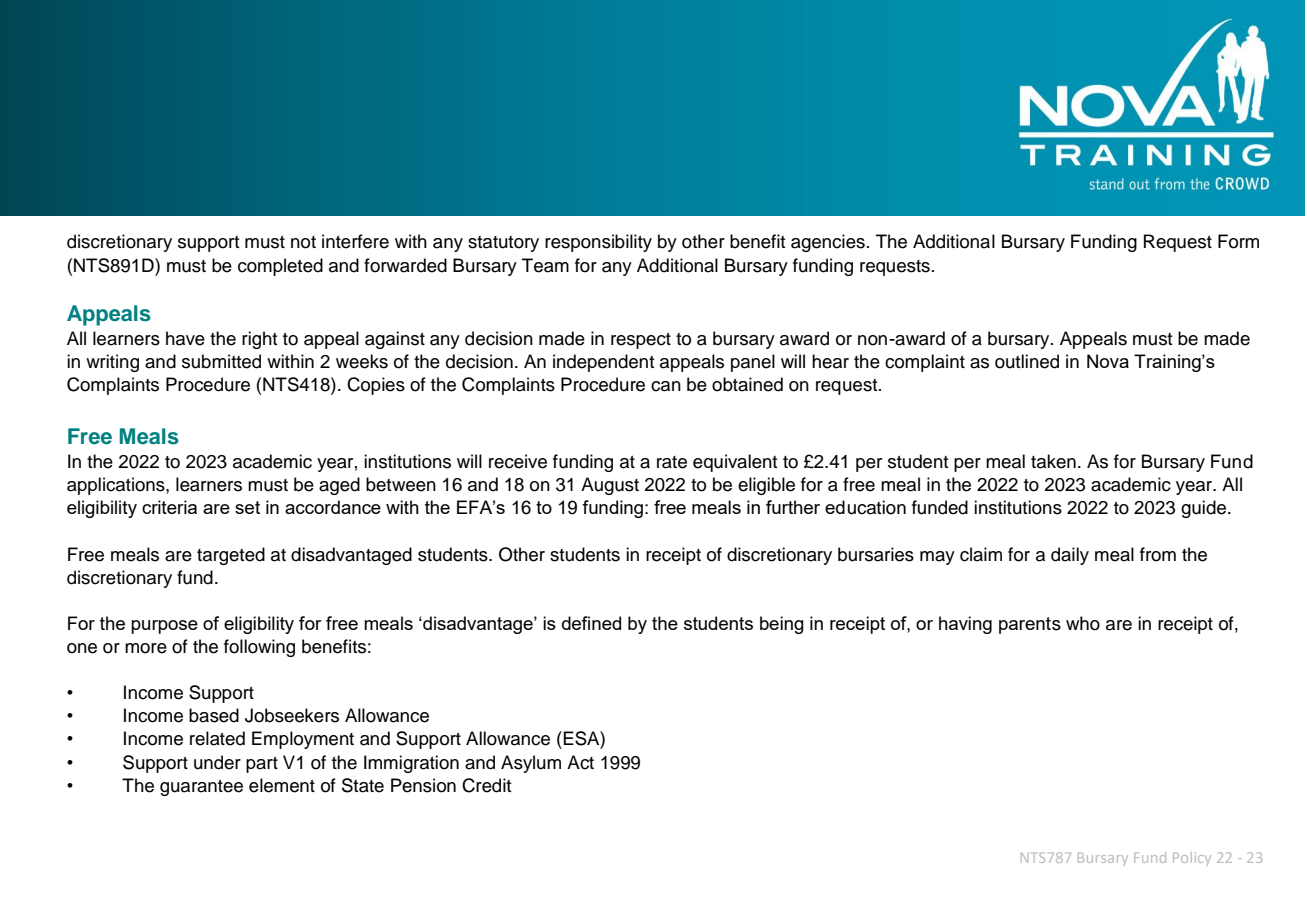 The height and width of the screenshot is (924, 1307). Describe the element at coordinates (1238, 241) in the screenshot. I see `Form` at that location.
